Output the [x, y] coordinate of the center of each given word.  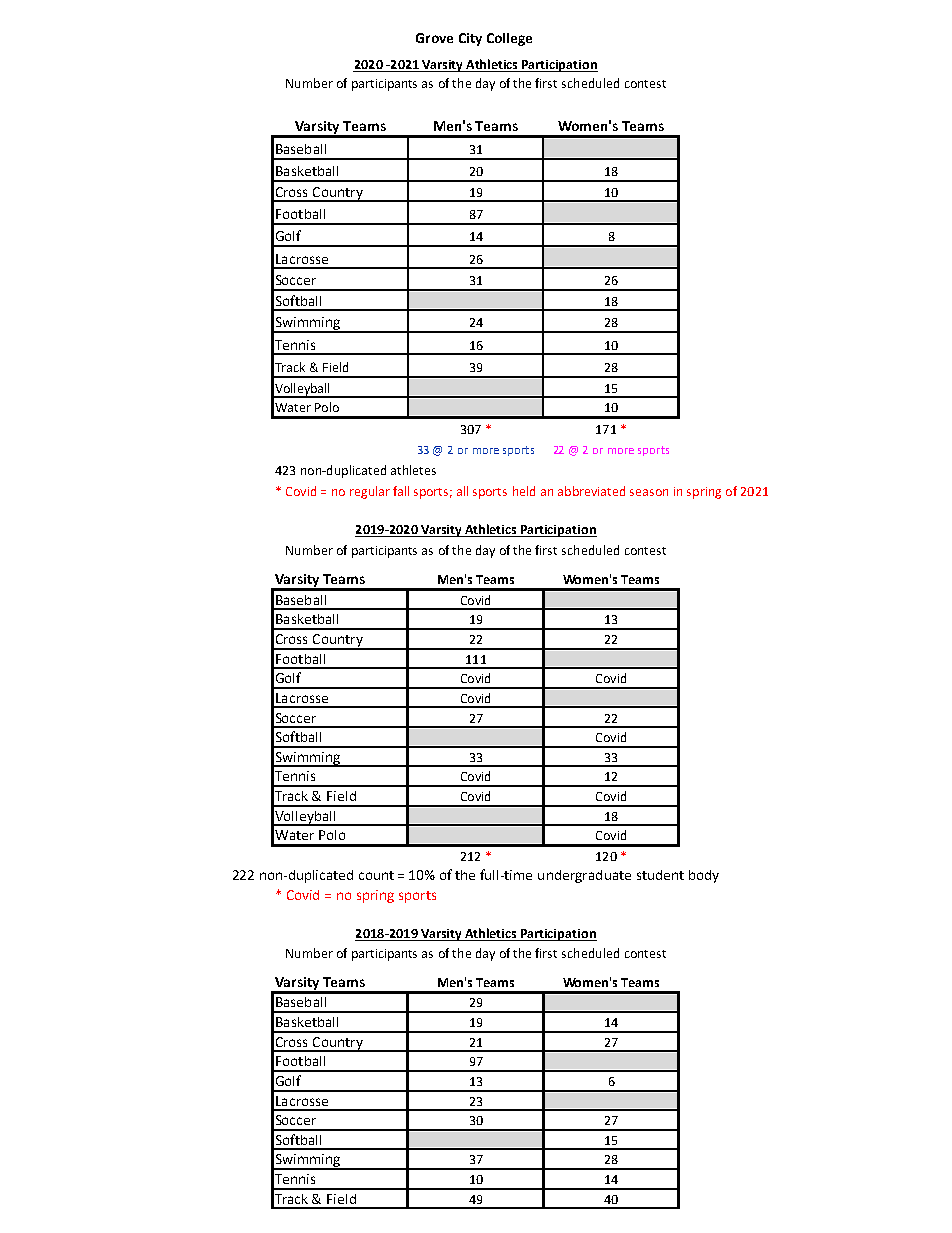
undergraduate [584, 876]
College [509, 39]
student [660, 875]
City [470, 39]
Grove [434, 38]
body [704, 876]
